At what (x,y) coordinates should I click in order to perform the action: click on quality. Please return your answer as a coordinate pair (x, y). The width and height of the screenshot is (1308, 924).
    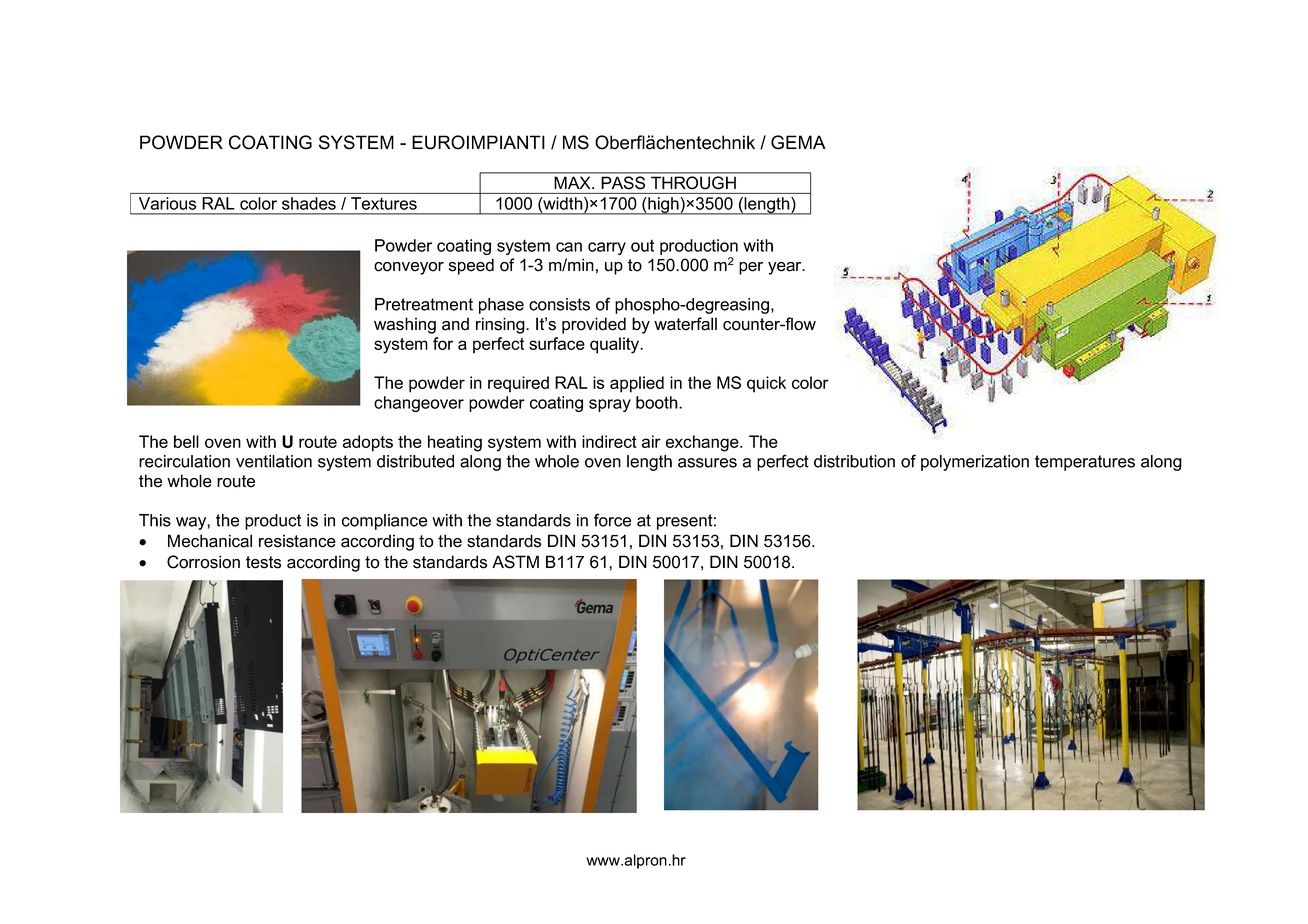
    Looking at the image, I should click on (616, 345).
